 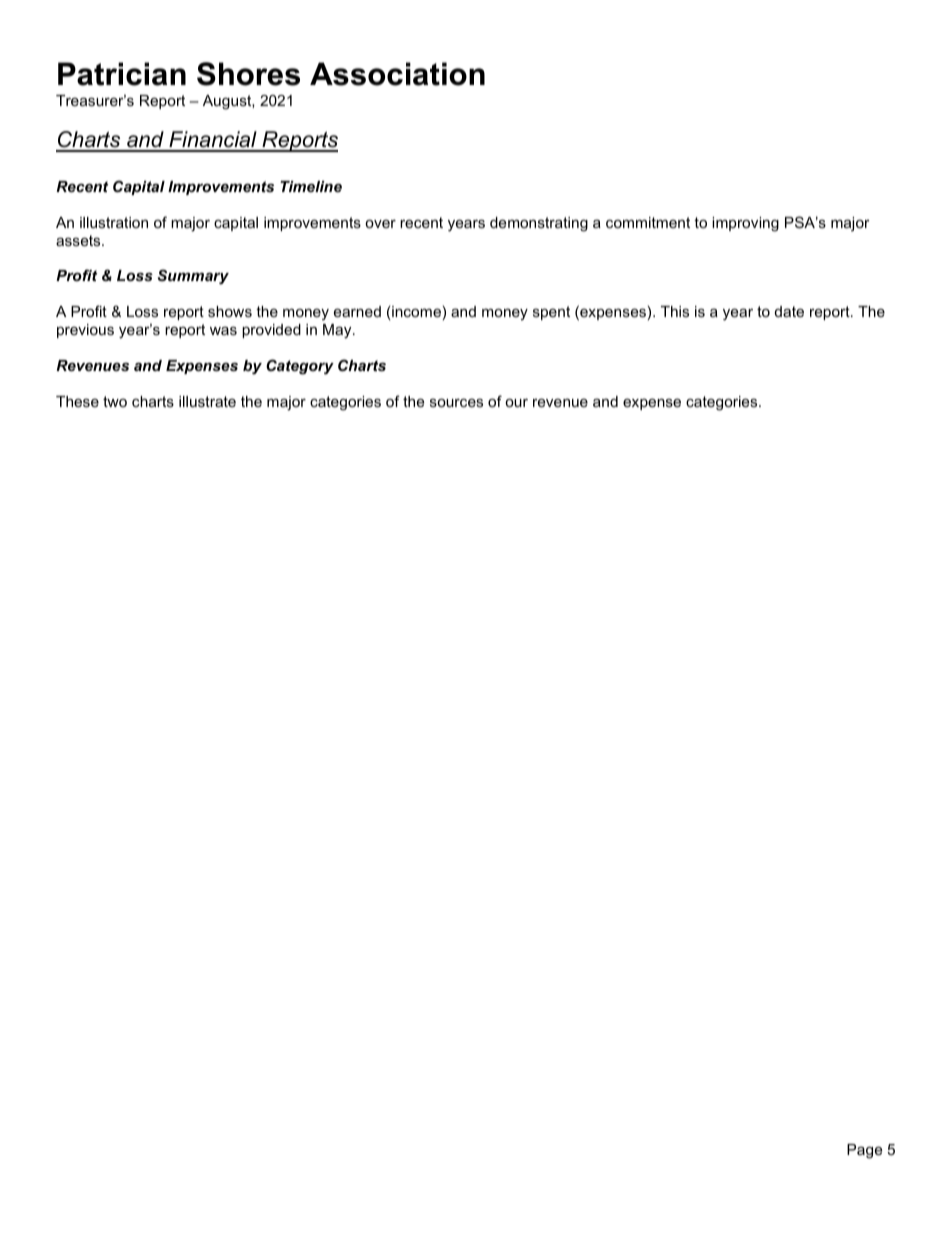 I want to click on two, so click(x=115, y=401).
